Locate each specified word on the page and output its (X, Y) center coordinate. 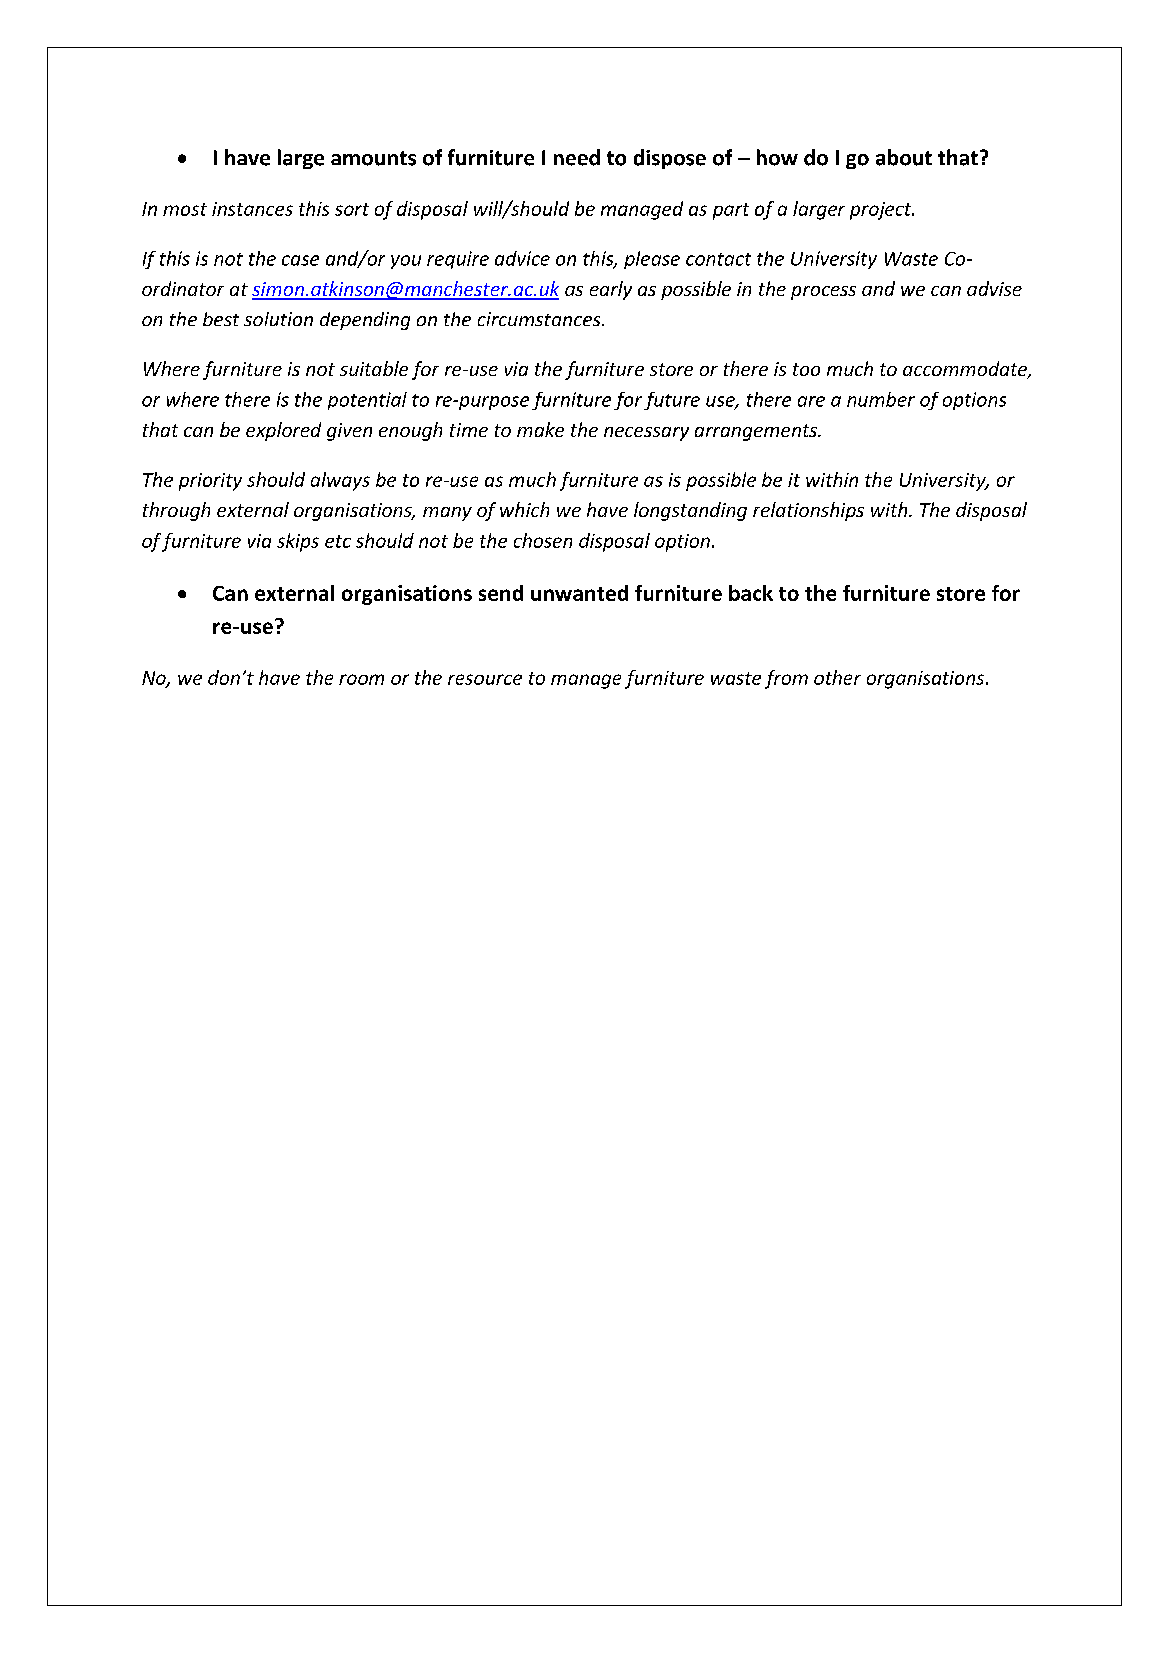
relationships (808, 511)
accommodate (966, 370)
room (361, 679)
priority (210, 482)
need (577, 157)
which (524, 509)
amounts (373, 158)
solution (278, 319)
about (904, 157)
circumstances (540, 319)
